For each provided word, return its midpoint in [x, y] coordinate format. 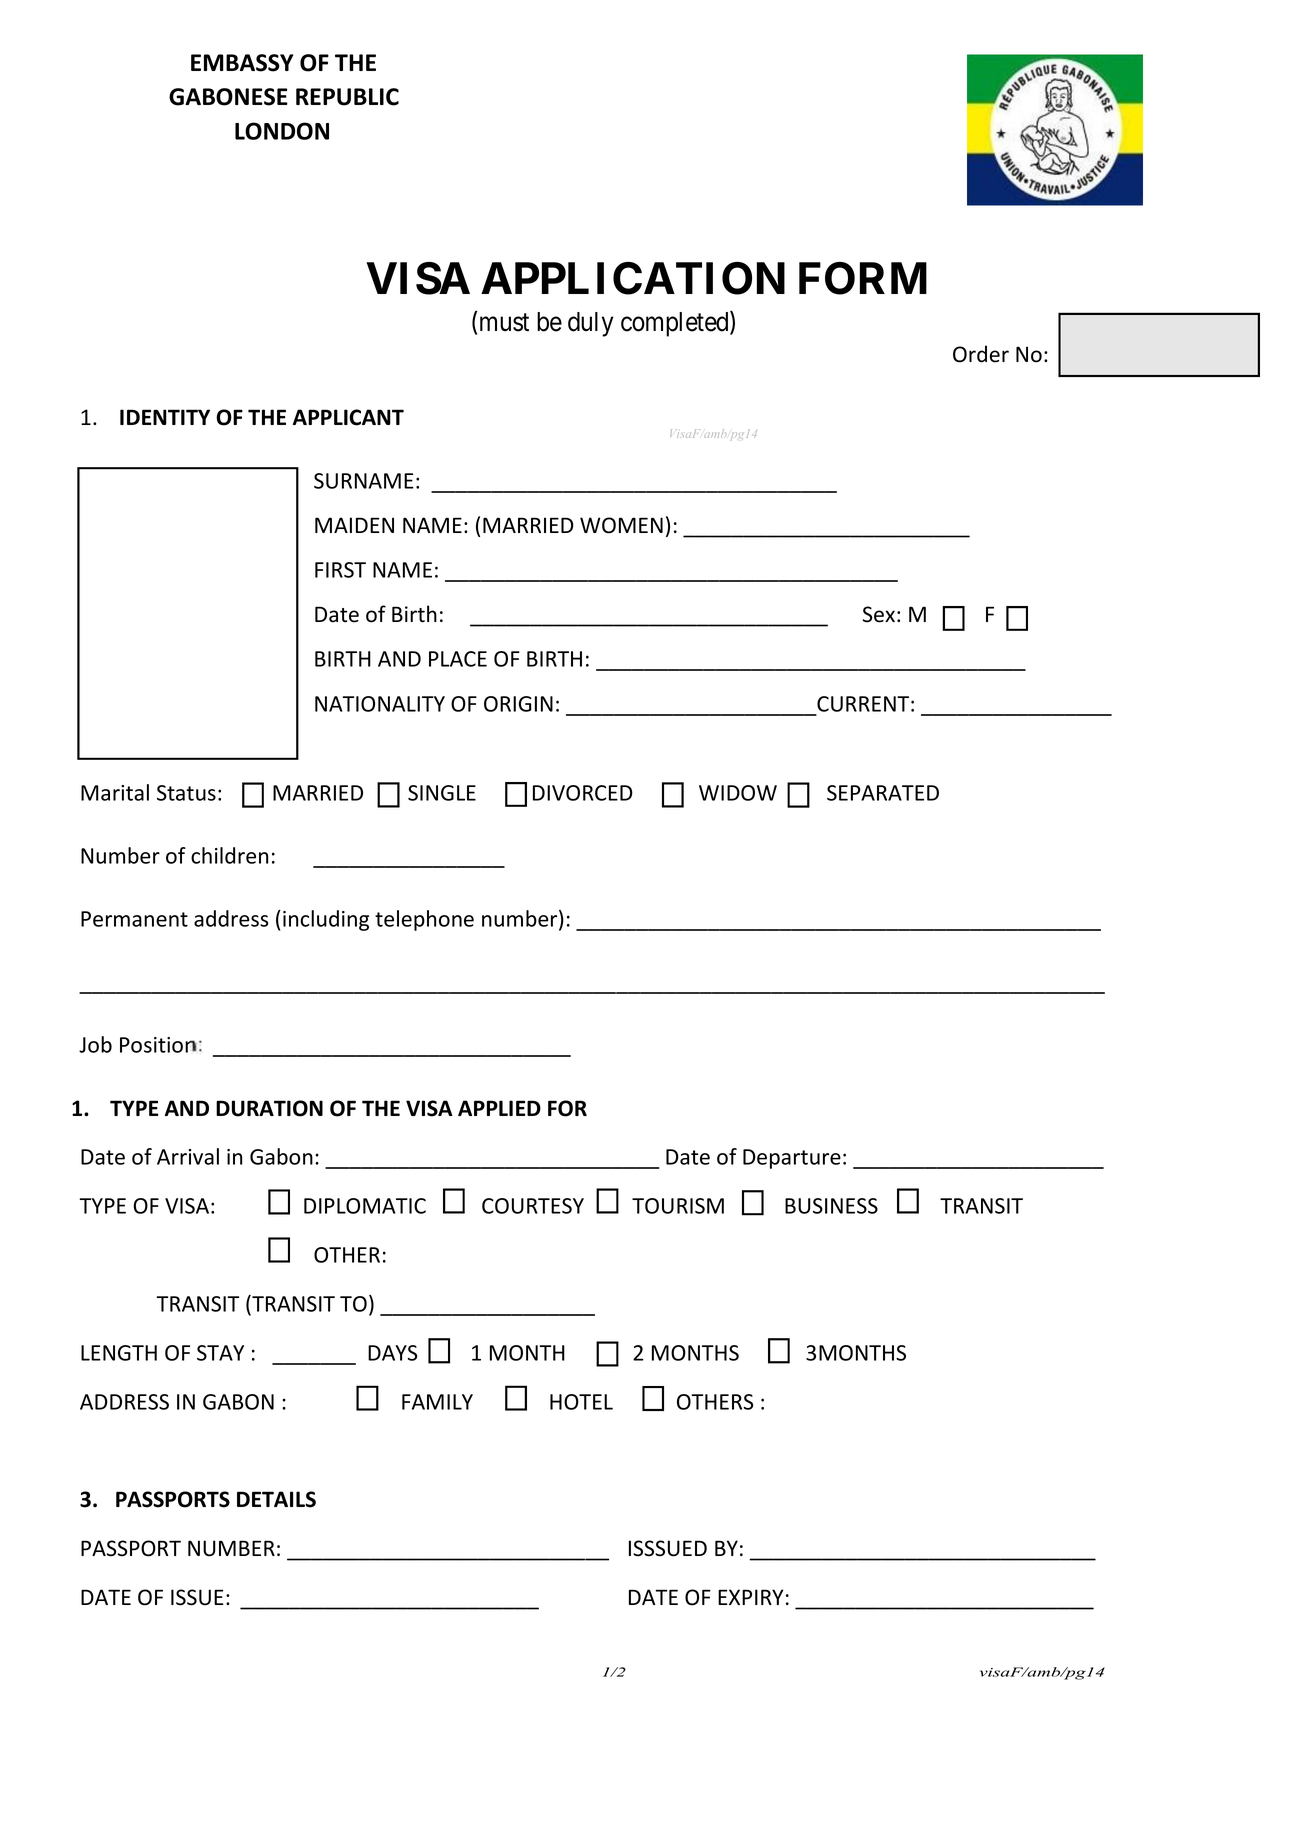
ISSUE [197, 1597]
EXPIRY [750, 1597]
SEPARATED [883, 793]
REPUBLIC [347, 97]
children [229, 855]
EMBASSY [242, 63]
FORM [863, 278]
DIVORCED [583, 793]
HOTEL [581, 1402]
